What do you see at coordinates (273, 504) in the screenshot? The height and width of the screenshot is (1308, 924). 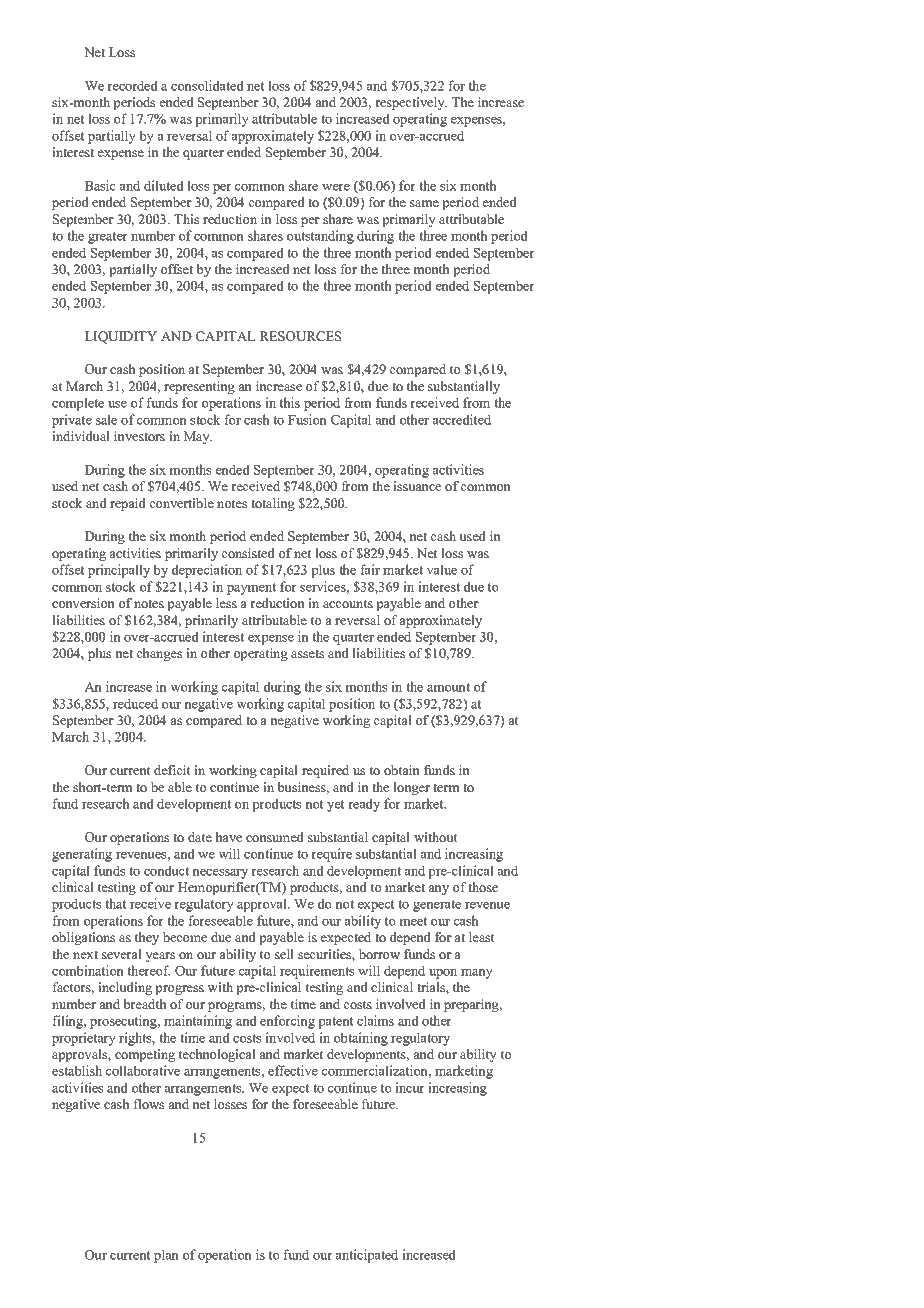 I see `totaling` at bounding box center [273, 504].
